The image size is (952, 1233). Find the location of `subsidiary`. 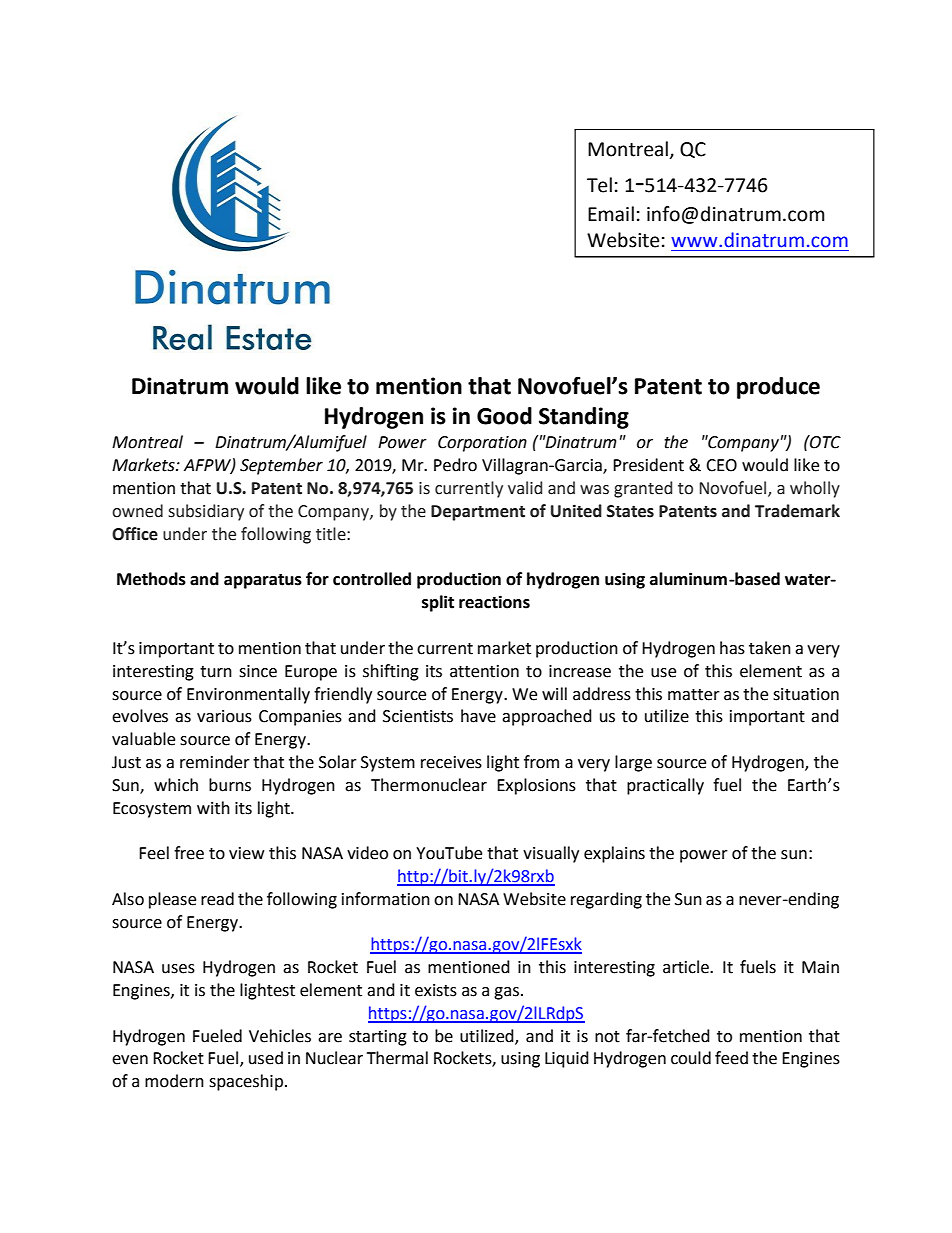

subsidiary is located at coordinates (206, 512).
